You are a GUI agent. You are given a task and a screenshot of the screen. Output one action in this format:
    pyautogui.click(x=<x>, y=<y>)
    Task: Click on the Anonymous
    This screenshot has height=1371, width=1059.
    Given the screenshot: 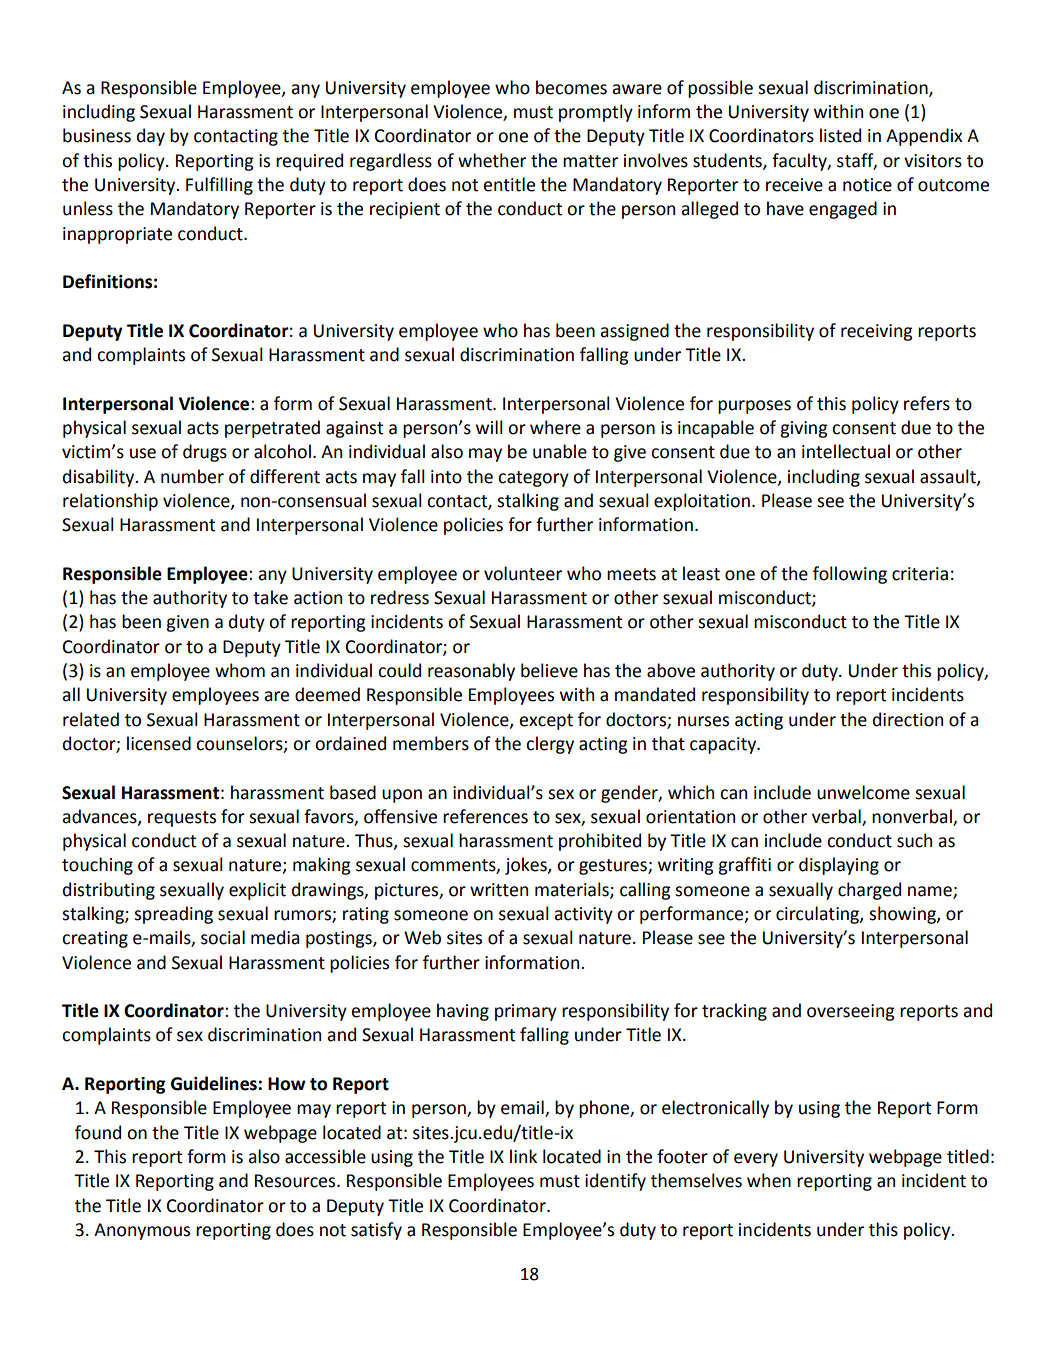 What is the action you would take?
    pyautogui.click(x=142, y=1231)
